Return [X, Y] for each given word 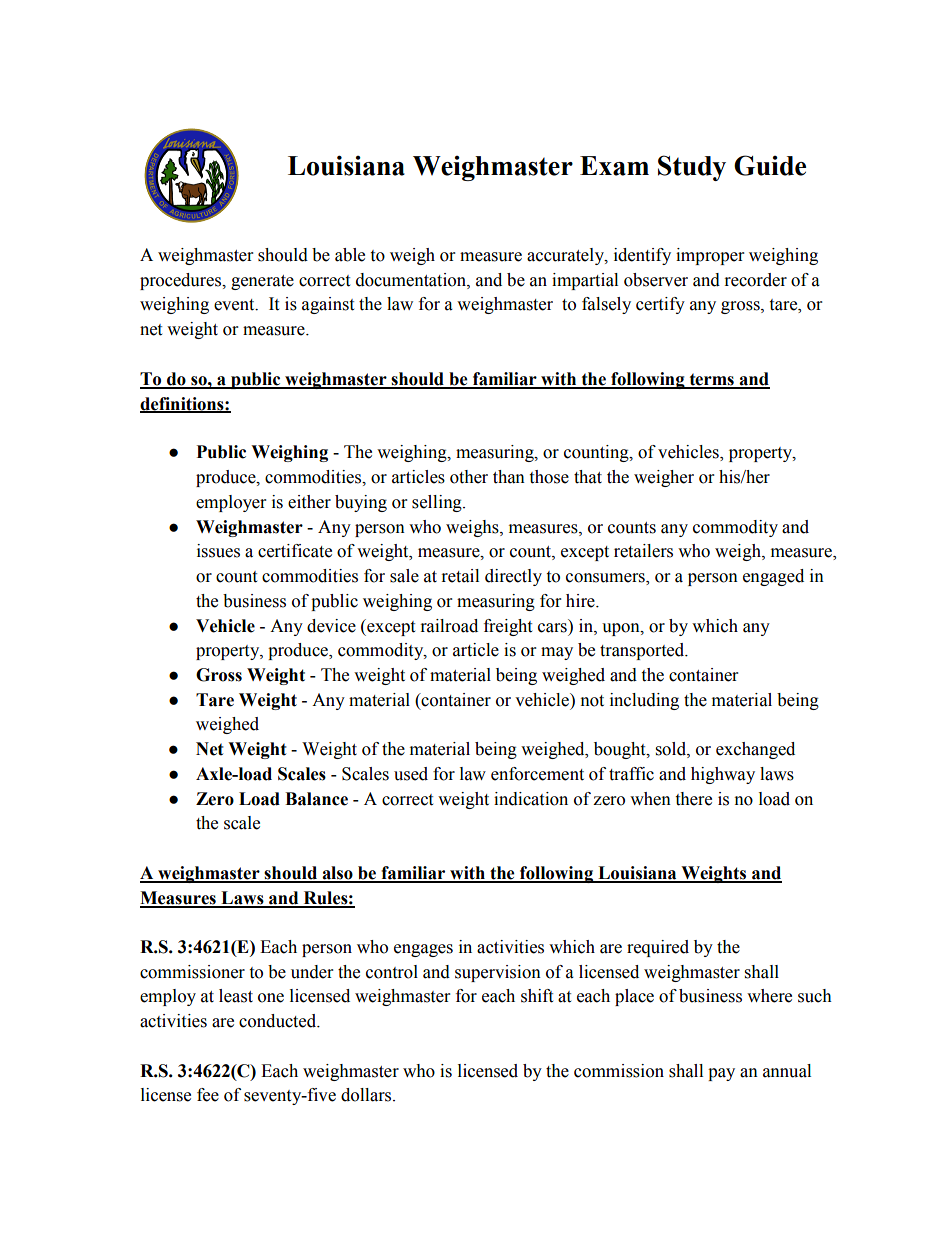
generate [262, 282]
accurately [566, 256]
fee [208, 1095]
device [331, 626]
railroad [449, 626]
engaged [773, 577]
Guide [770, 165]
